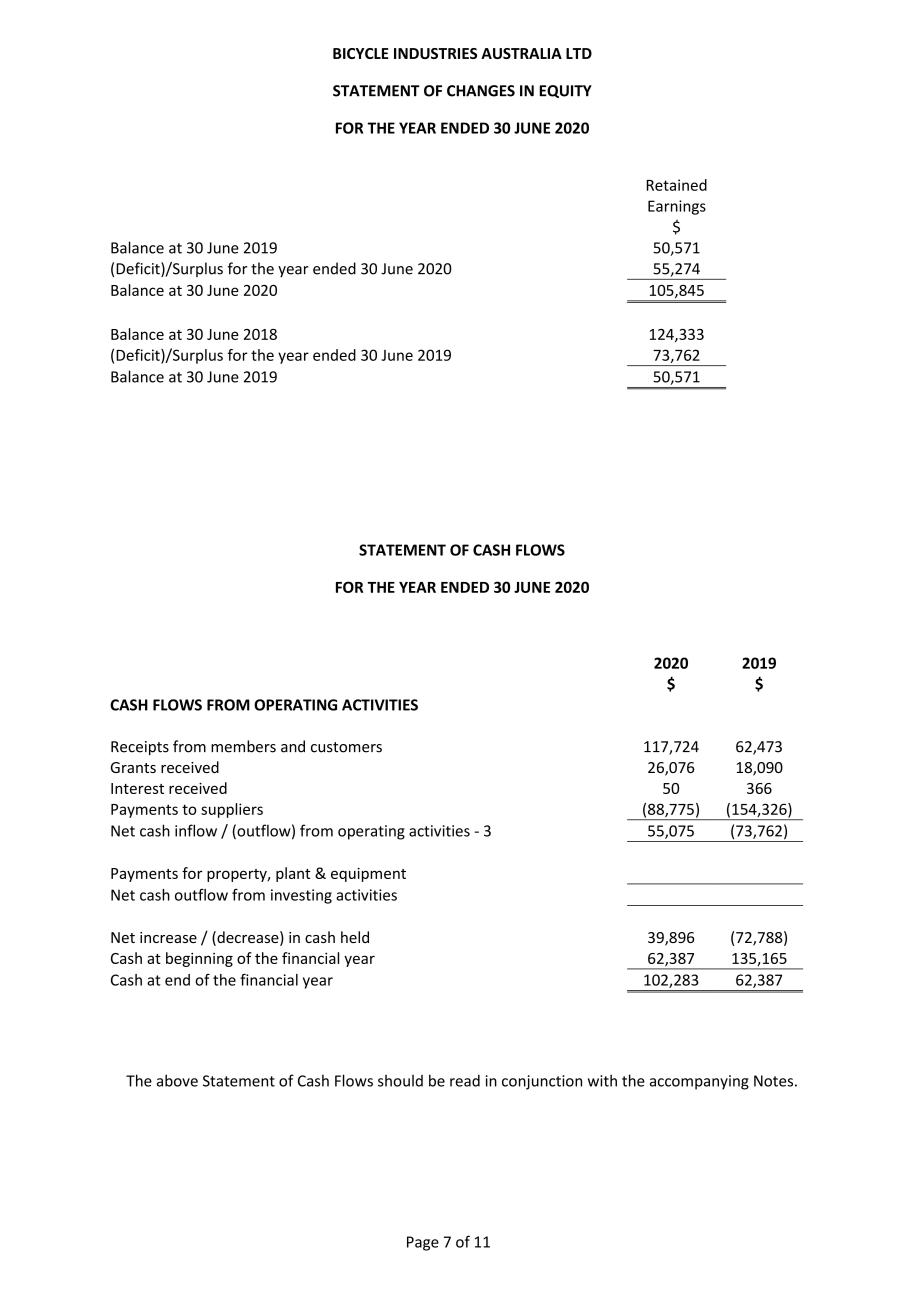 The width and height of the document is (924, 1308). I want to click on members, so click(243, 746).
